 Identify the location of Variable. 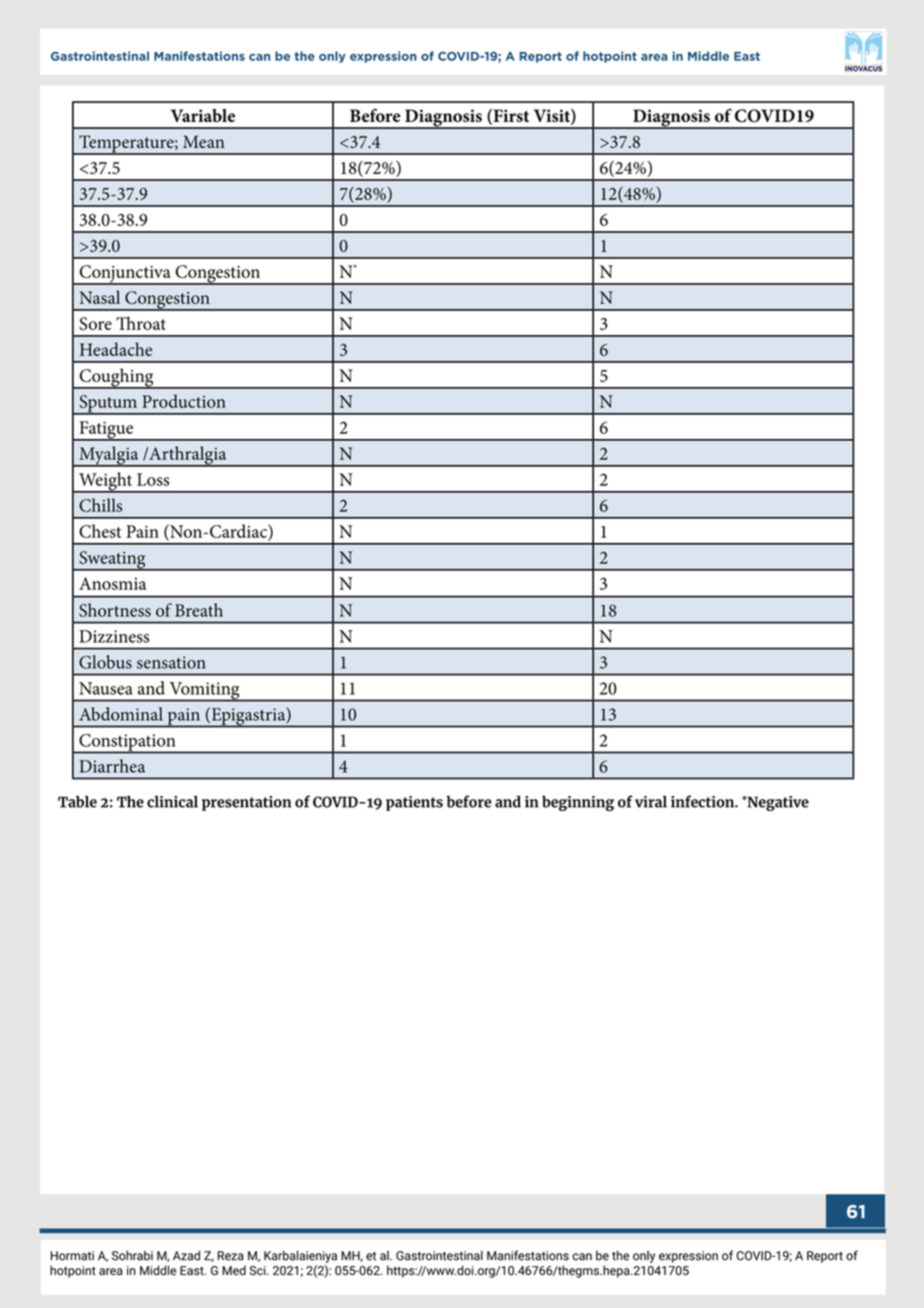
(203, 115).
